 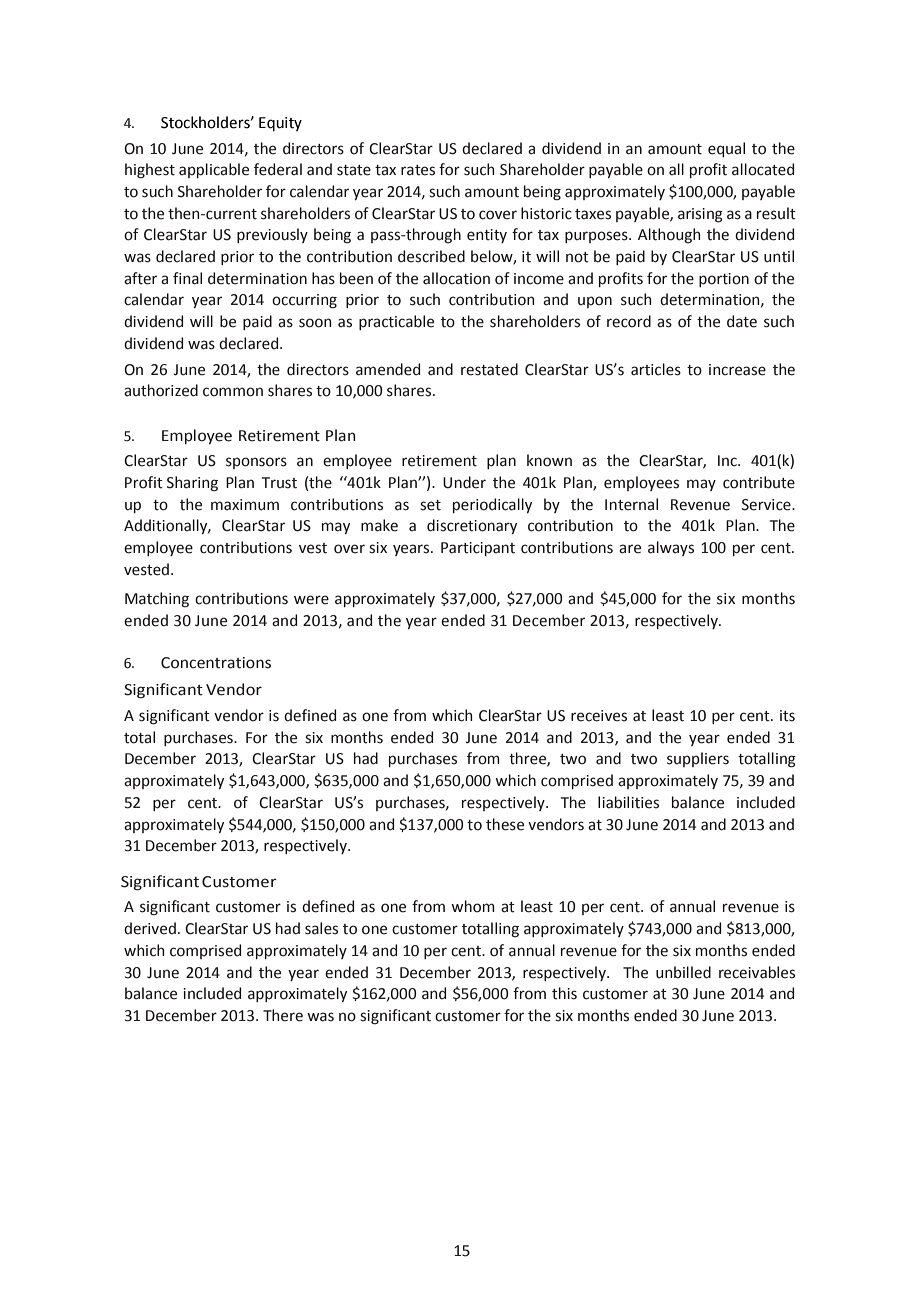 I want to click on applicable, so click(x=214, y=170).
